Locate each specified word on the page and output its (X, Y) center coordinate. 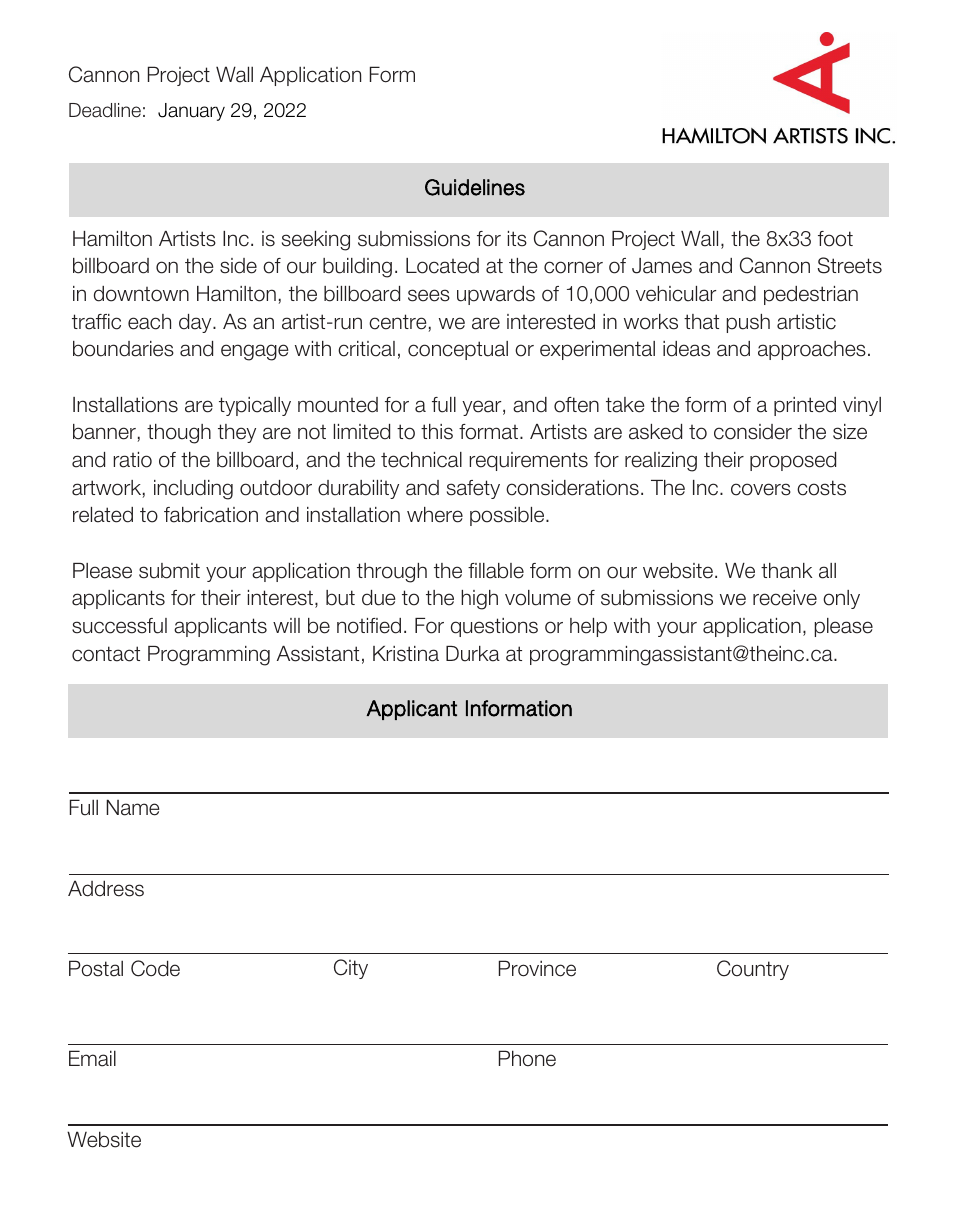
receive (785, 598)
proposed (793, 461)
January (191, 112)
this (437, 432)
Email (92, 1058)
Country (753, 970)
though (179, 434)
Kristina (406, 654)
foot (835, 239)
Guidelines (475, 187)
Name (133, 807)
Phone (527, 1058)
